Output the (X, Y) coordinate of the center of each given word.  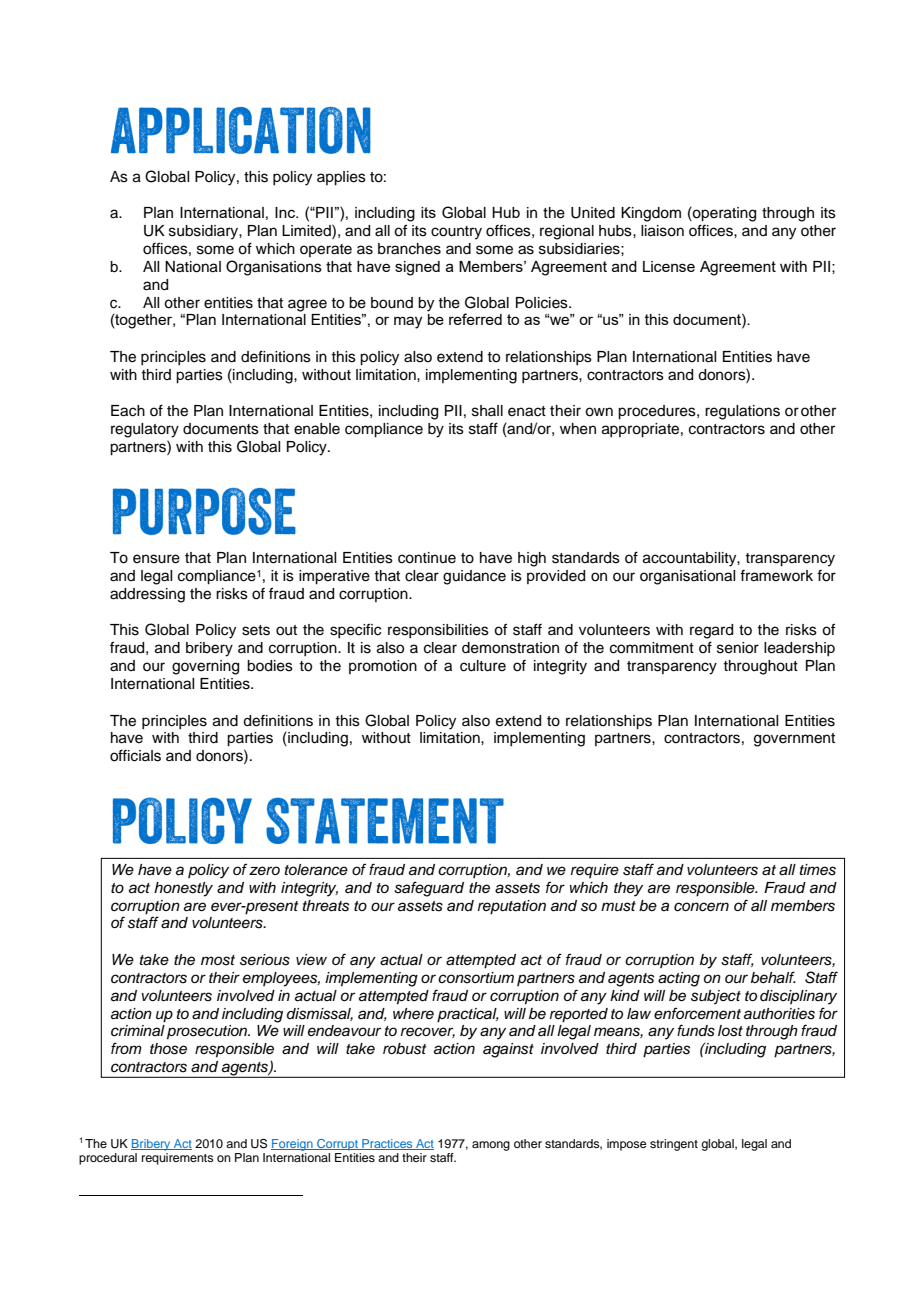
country (456, 233)
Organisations (274, 268)
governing (205, 667)
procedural (108, 1159)
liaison (662, 231)
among (491, 1146)
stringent (674, 1145)
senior (738, 648)
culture (483, 666)
